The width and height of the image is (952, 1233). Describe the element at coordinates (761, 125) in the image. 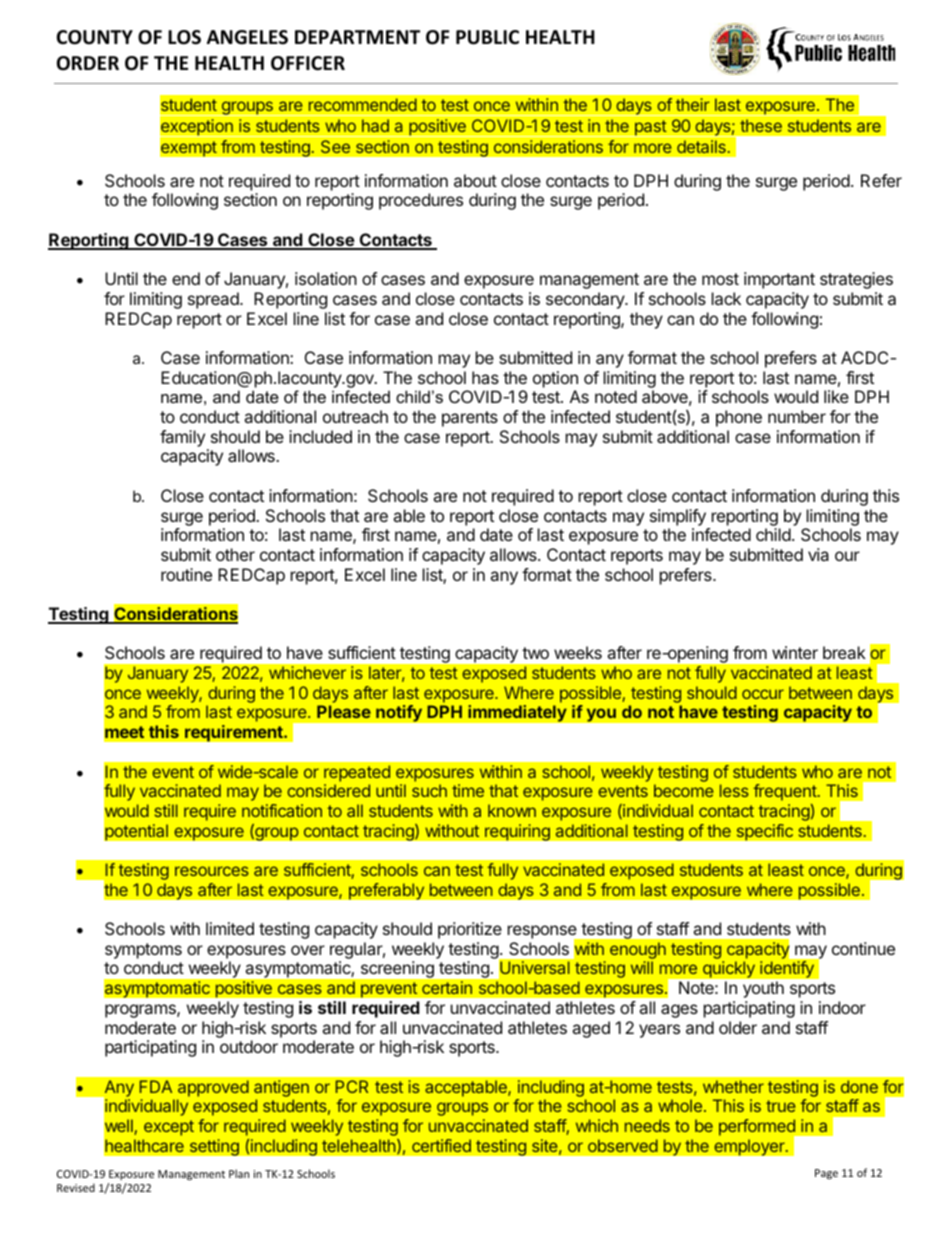

I see `these` at that location.
